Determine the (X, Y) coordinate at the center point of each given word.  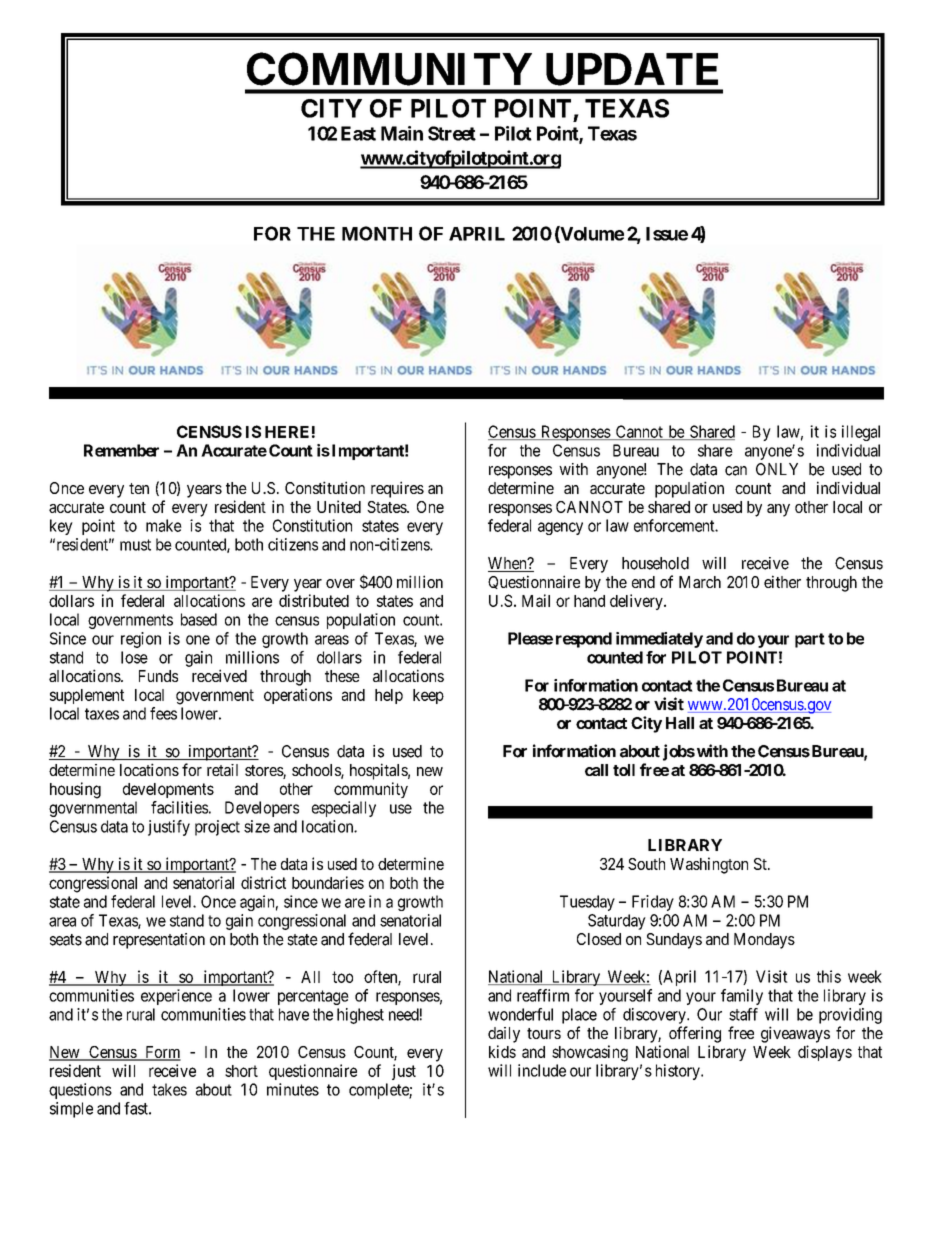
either (782, 581)
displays (825, 1053)
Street (452, 133)
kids (502, 1051)
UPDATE (632, 69)
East (358, 133)
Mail (536, 600)
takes (169, 1089)
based (199, 619)
